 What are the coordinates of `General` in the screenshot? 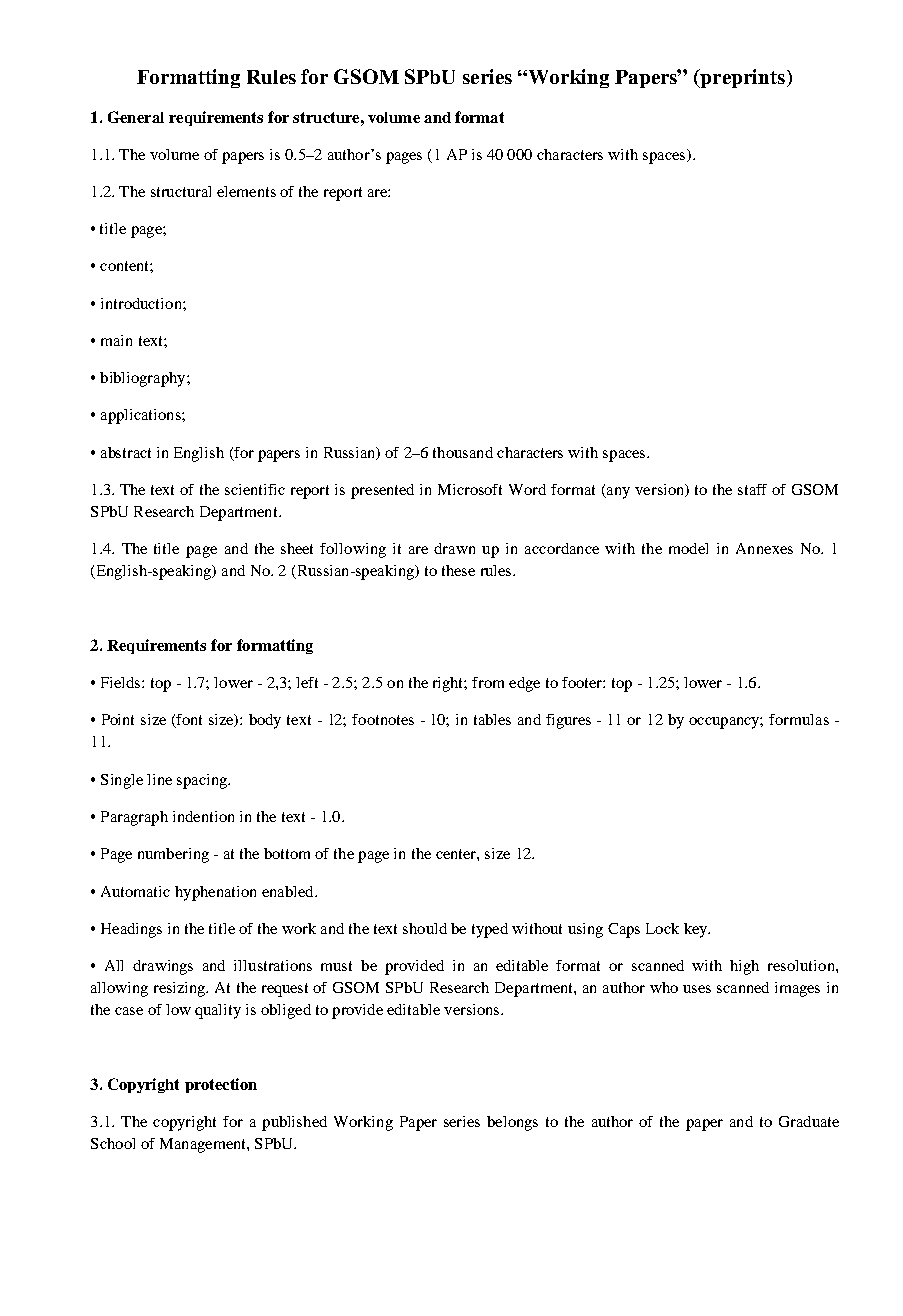 It's located at (136, 117).
